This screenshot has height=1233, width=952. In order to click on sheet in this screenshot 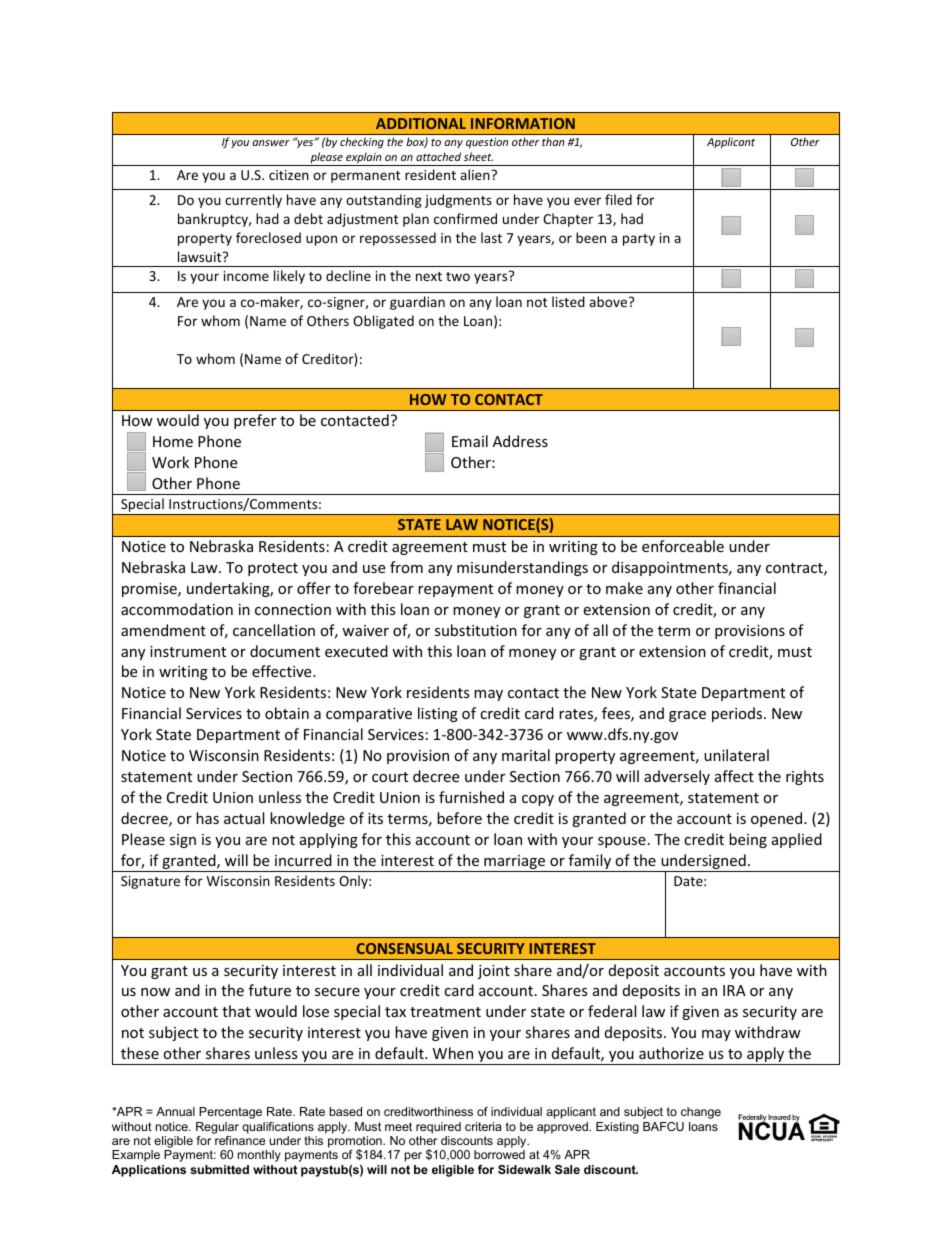, I will do `click(478, 156)`.
